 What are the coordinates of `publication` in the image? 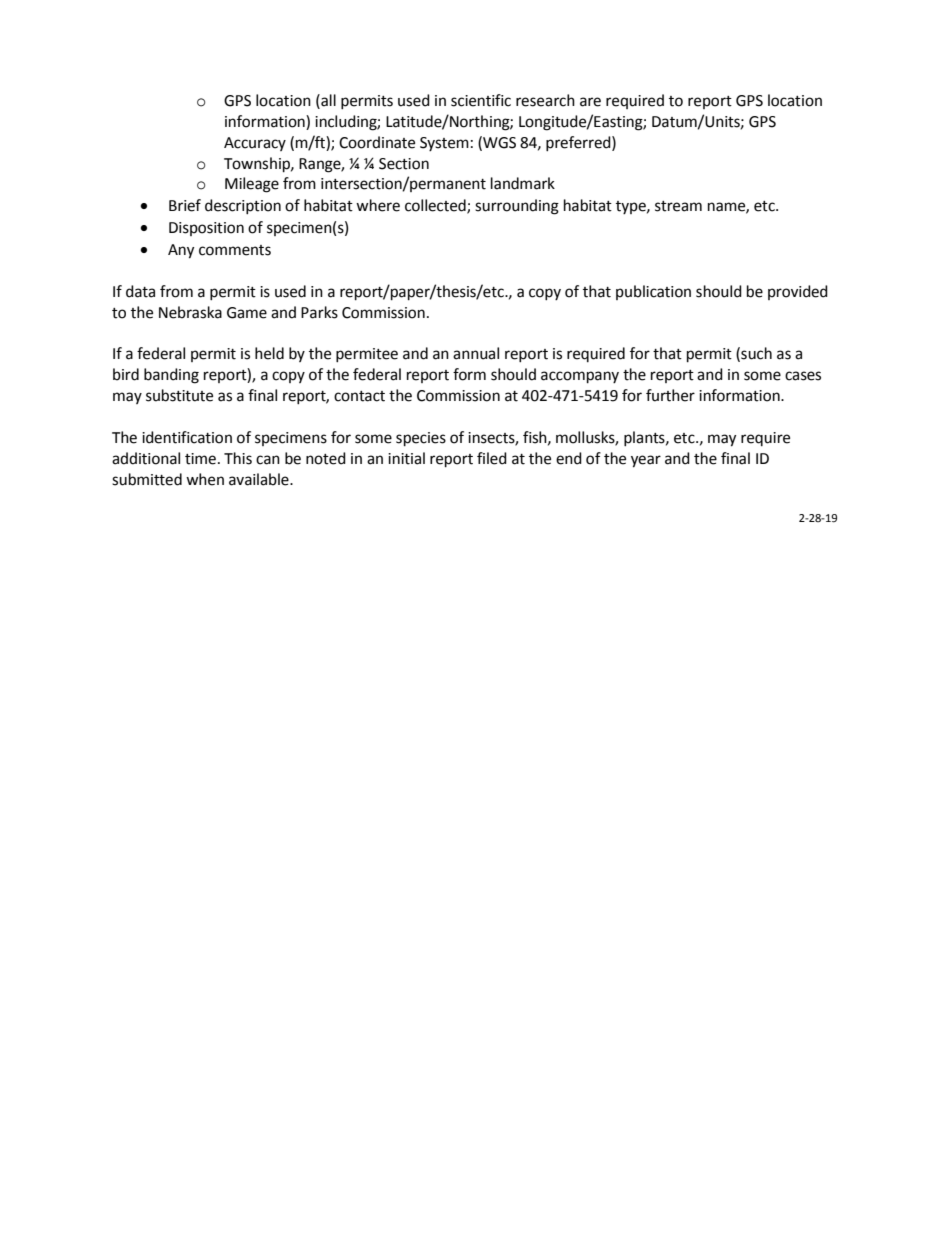 It's located at (653, 292).
